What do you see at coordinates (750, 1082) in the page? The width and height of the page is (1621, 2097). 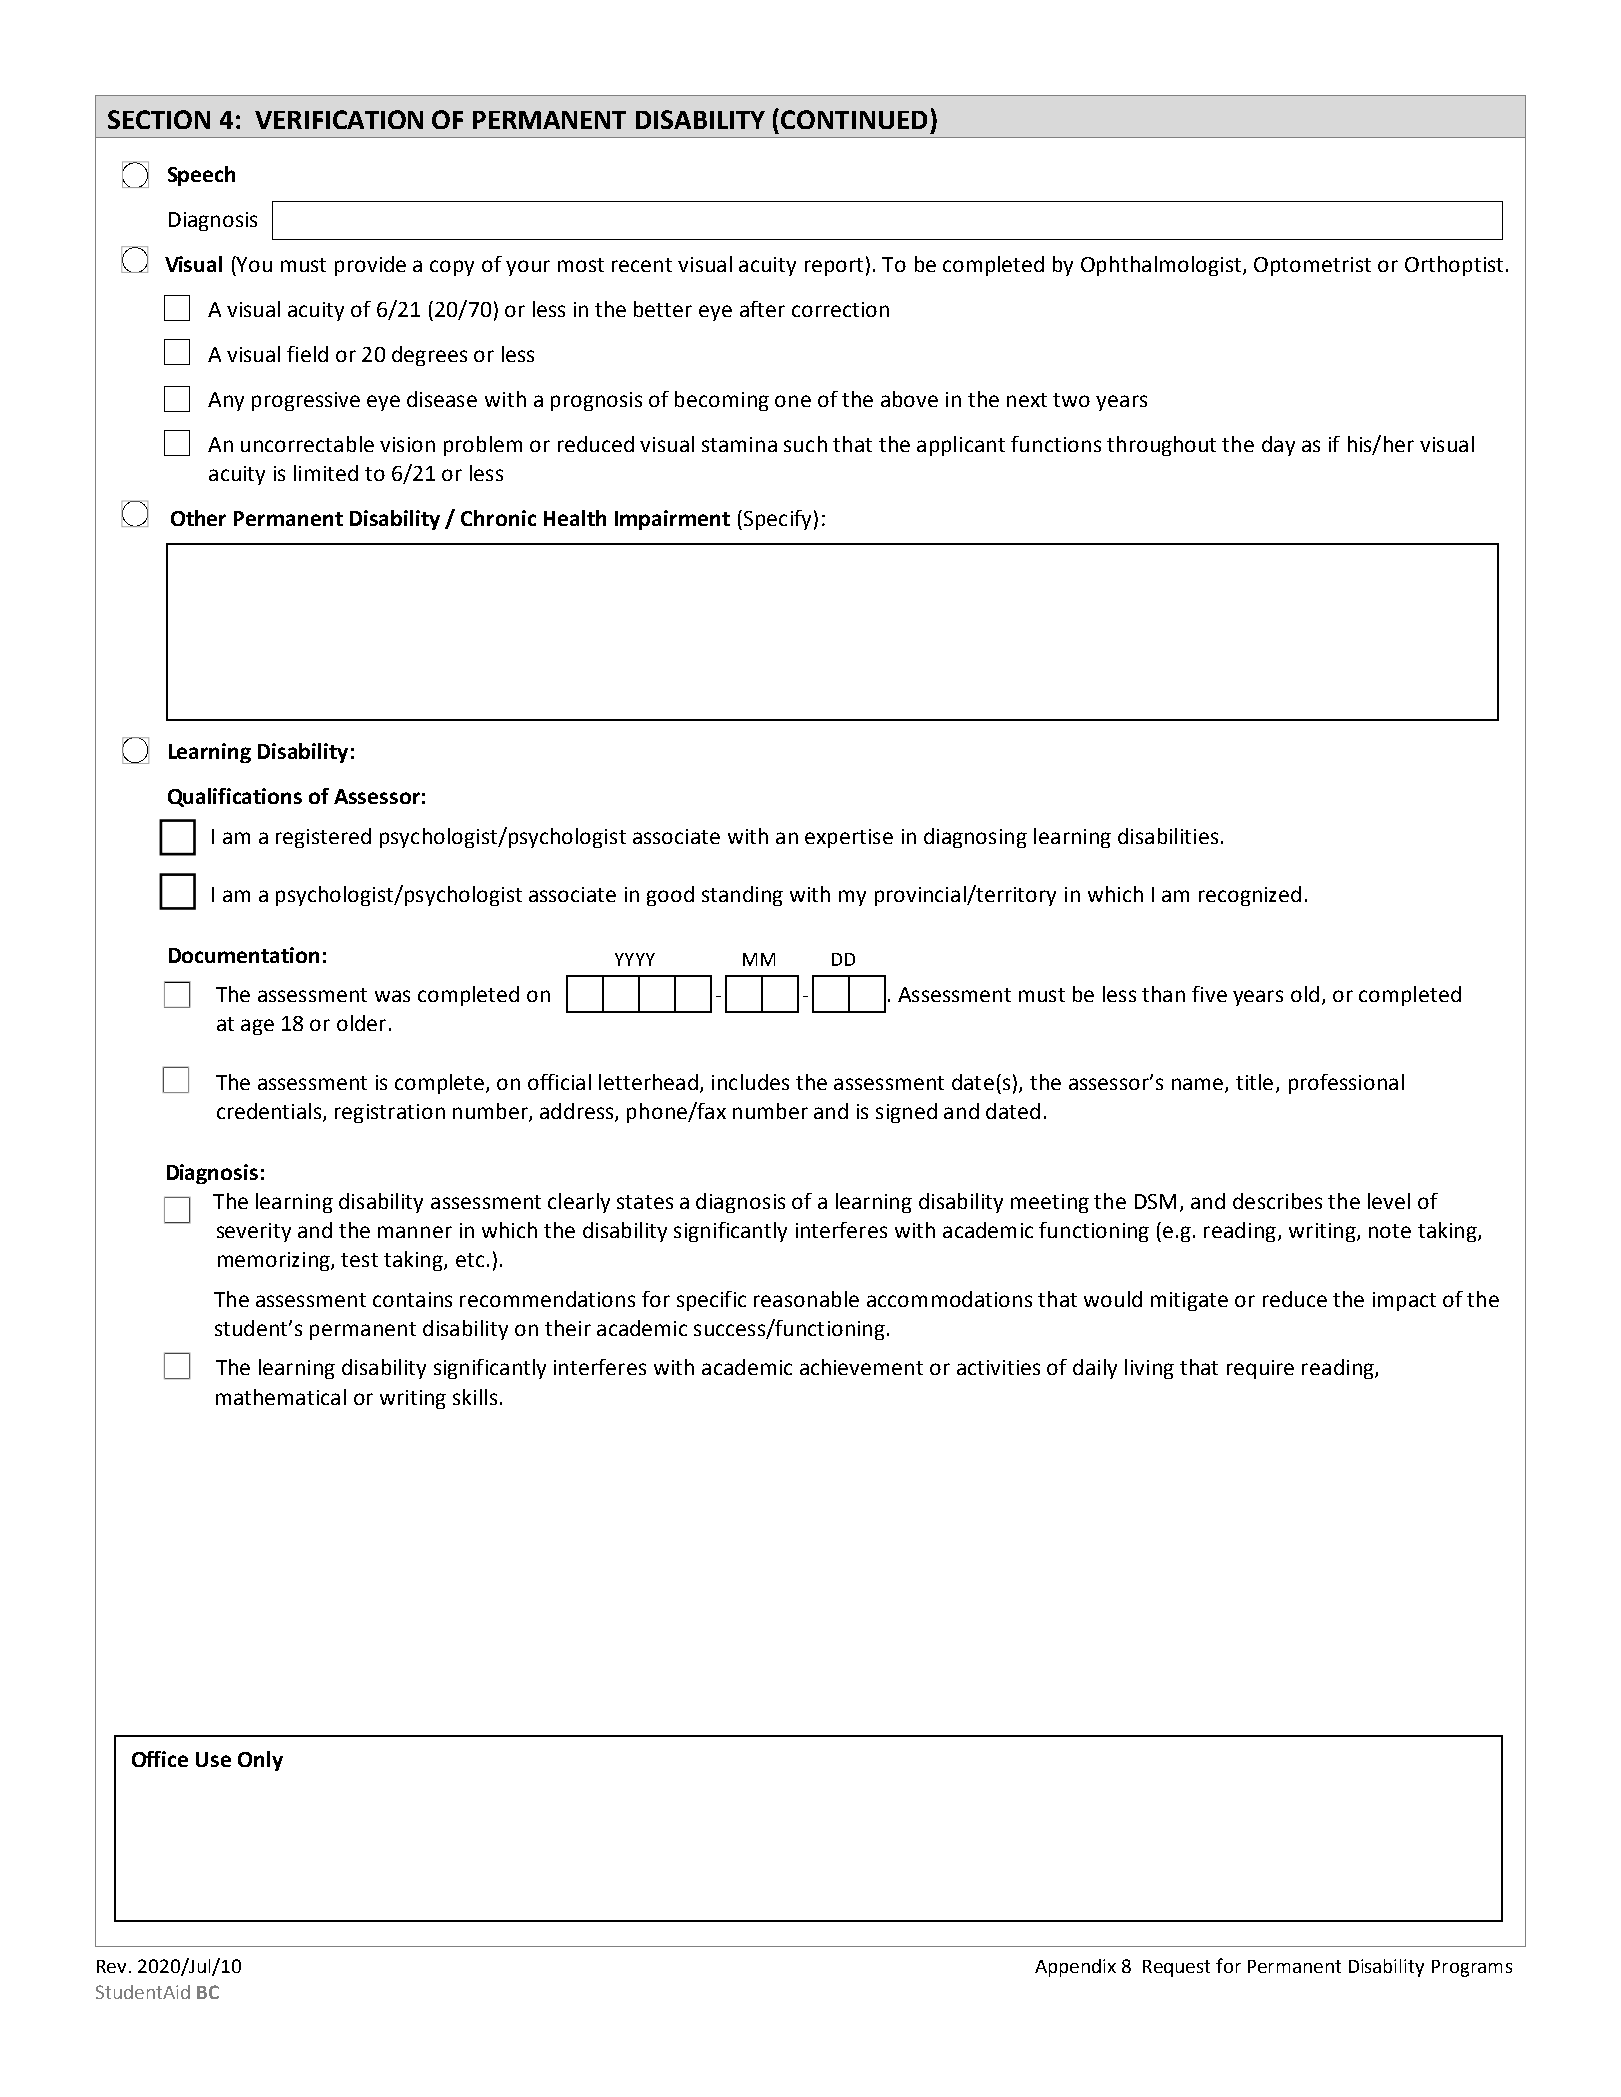 I see `includes` at bounding box center [750, 1082].
